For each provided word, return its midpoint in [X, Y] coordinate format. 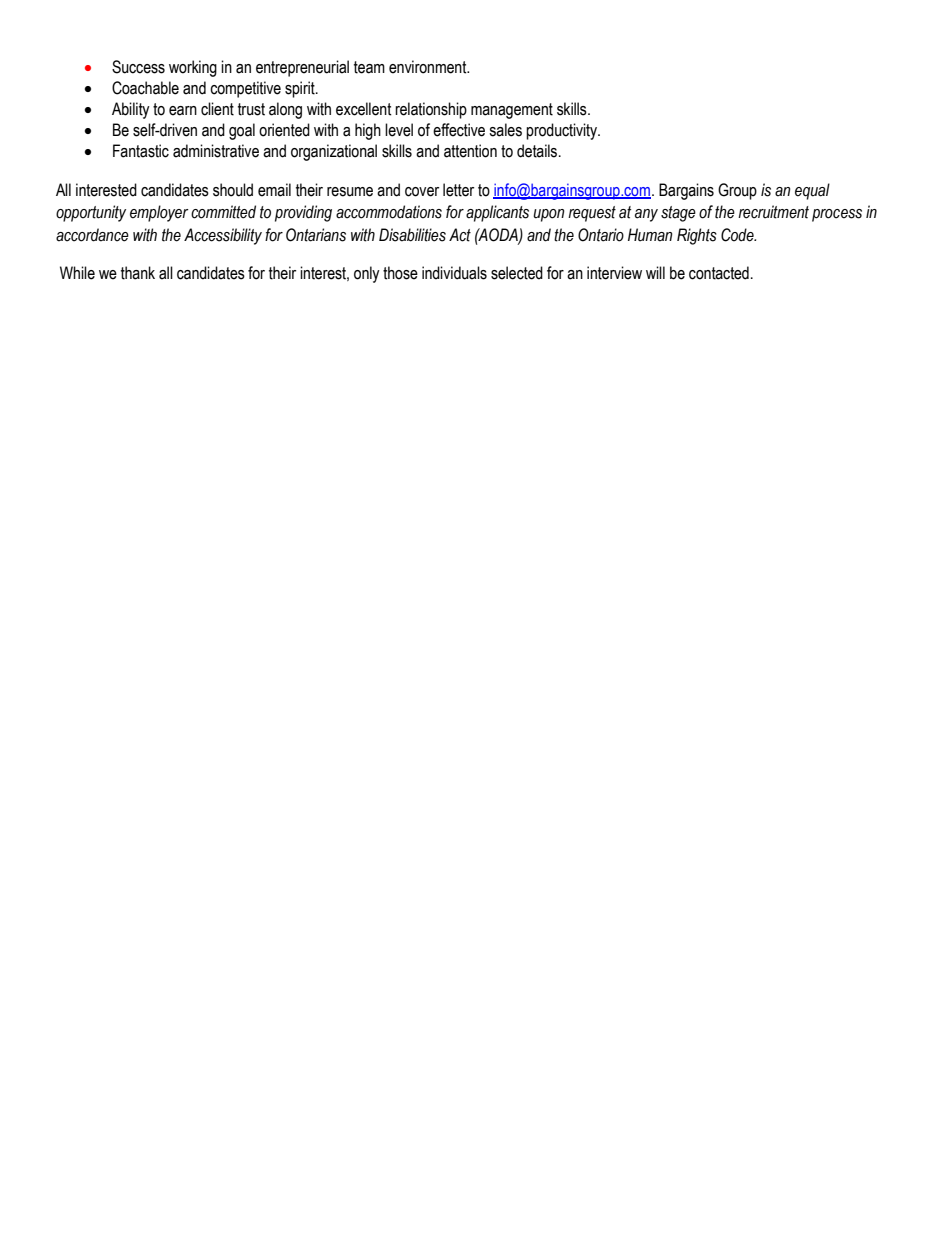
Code [738, 235]
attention [470, 151]
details [537, 151]
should [233, 190]
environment [429, 67]
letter [458, 190]
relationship [431, 110]
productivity [563, 131]
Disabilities [412, 235]
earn [183, 111]
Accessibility [223, 236]
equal [812, 191]
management [512, 111]
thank [138, 273]
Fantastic [141, 151]
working [193, 68]
